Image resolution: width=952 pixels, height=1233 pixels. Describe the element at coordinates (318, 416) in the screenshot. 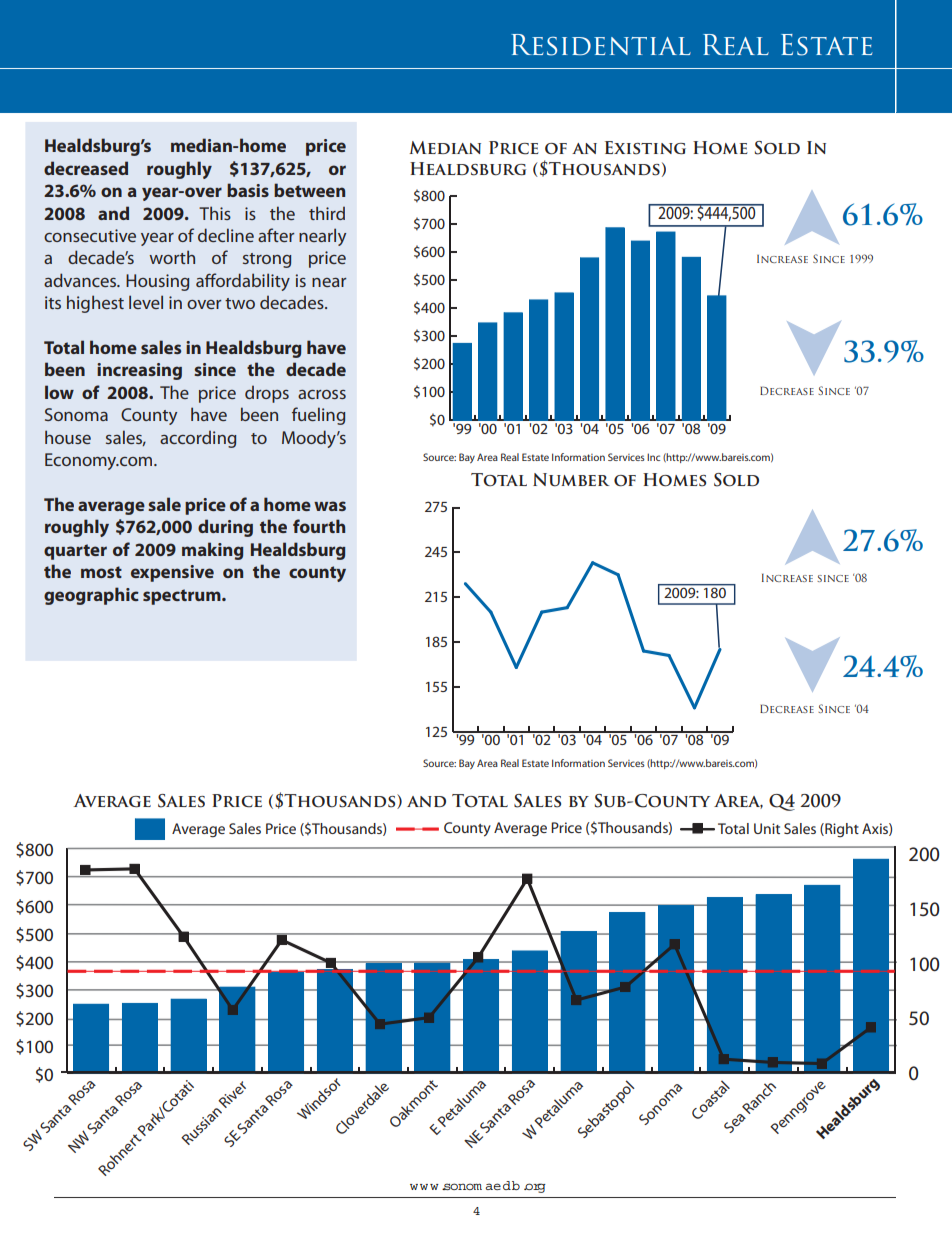

I see `fueling` at that location.
